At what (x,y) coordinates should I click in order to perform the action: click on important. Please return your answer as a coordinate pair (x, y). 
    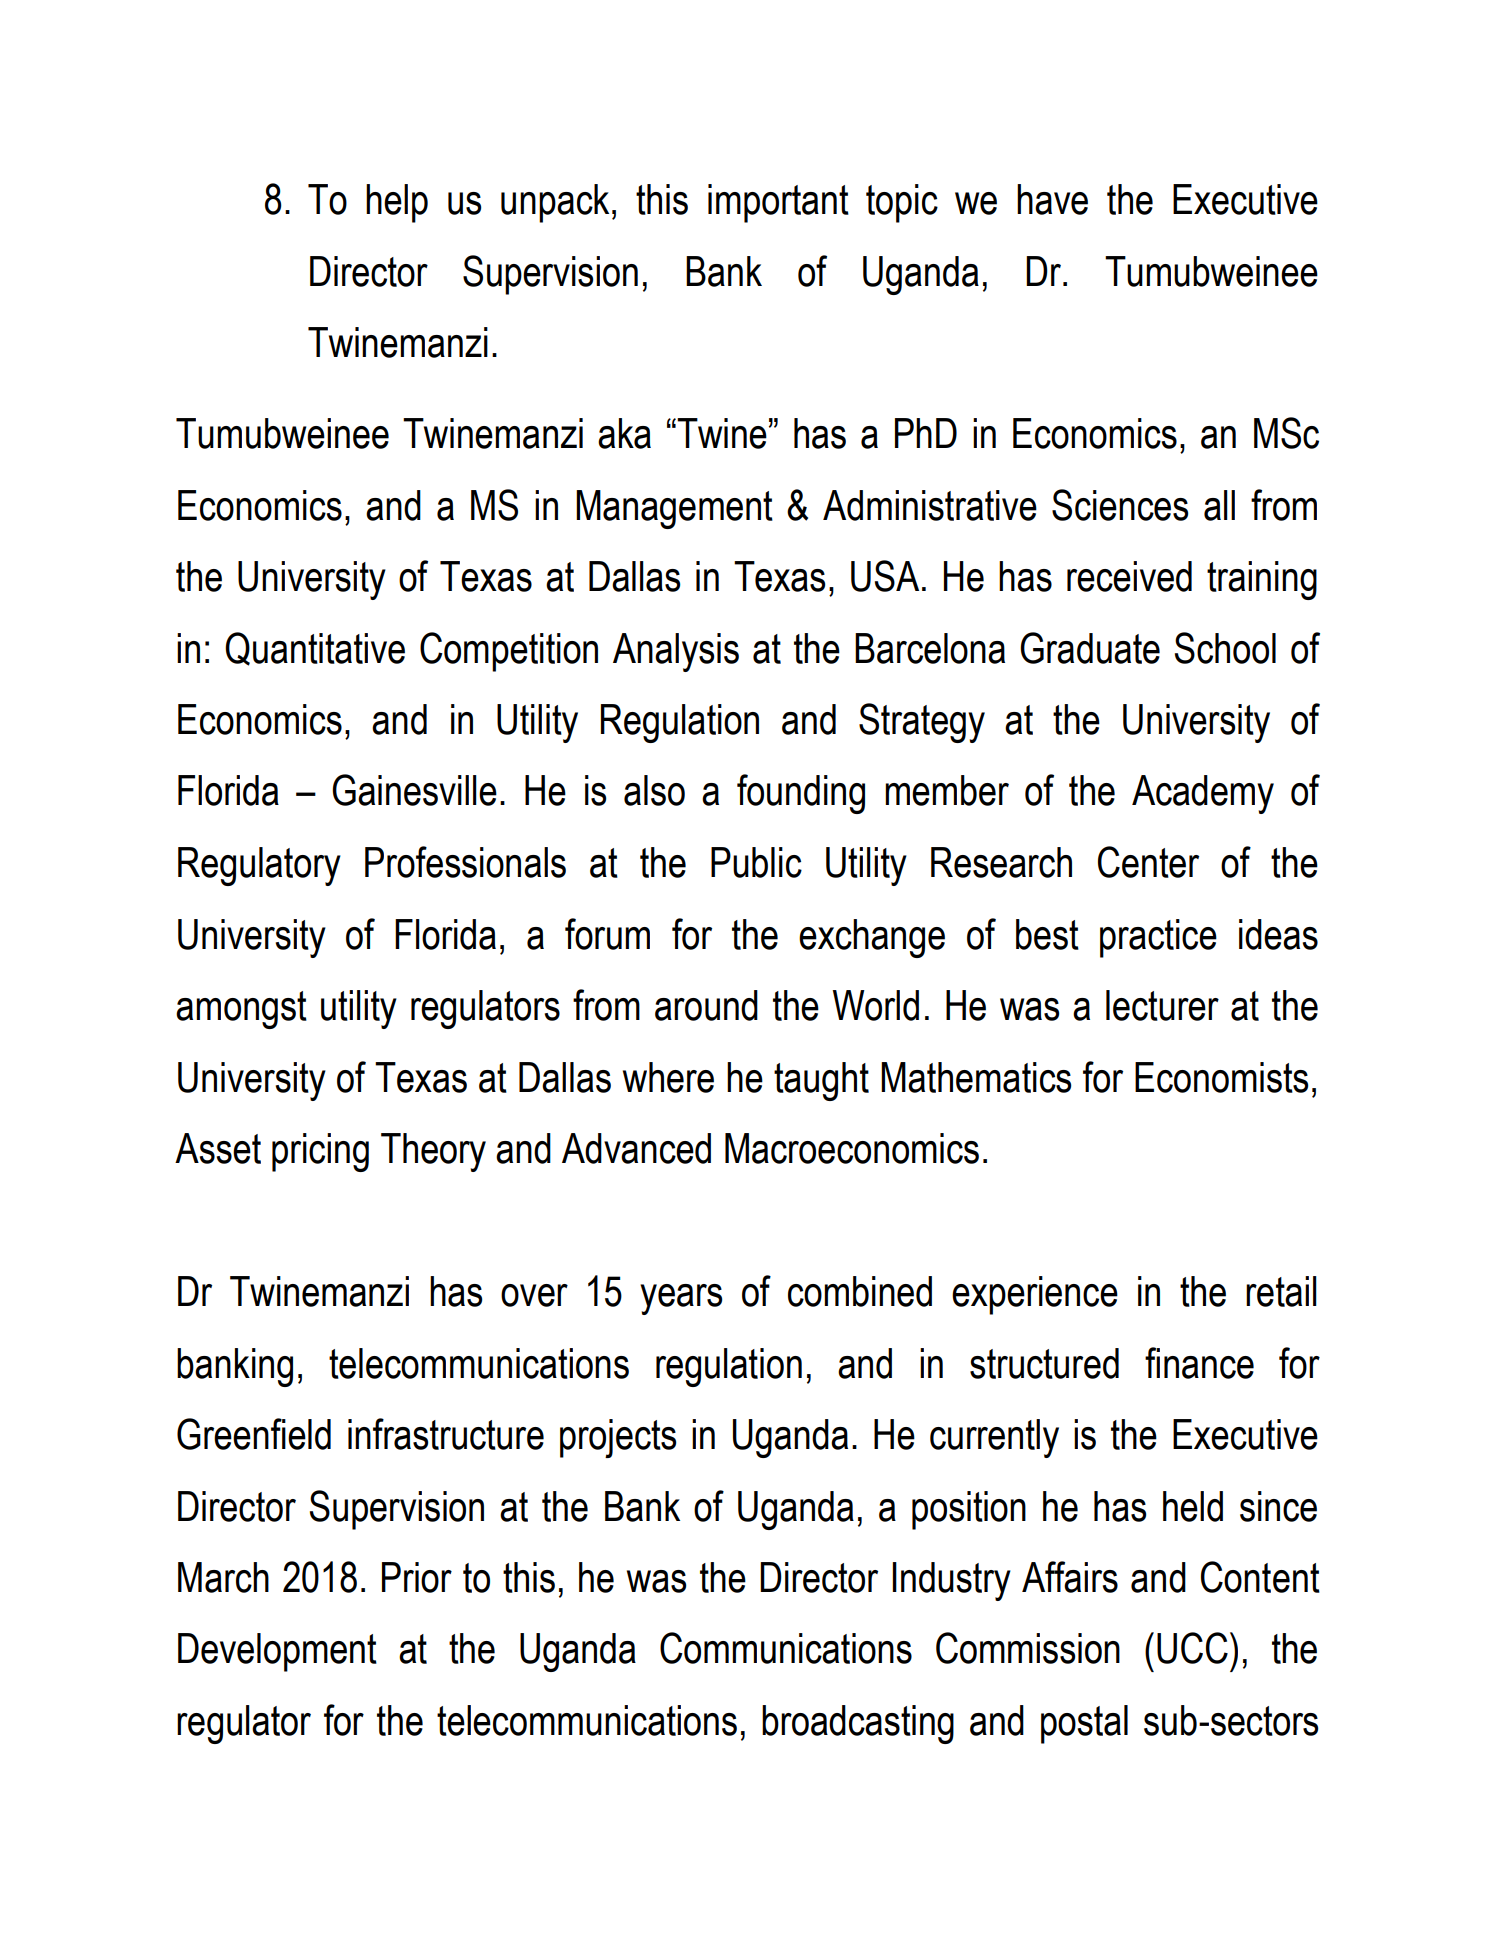
    Looking at the image, I should click on (778, 203).
